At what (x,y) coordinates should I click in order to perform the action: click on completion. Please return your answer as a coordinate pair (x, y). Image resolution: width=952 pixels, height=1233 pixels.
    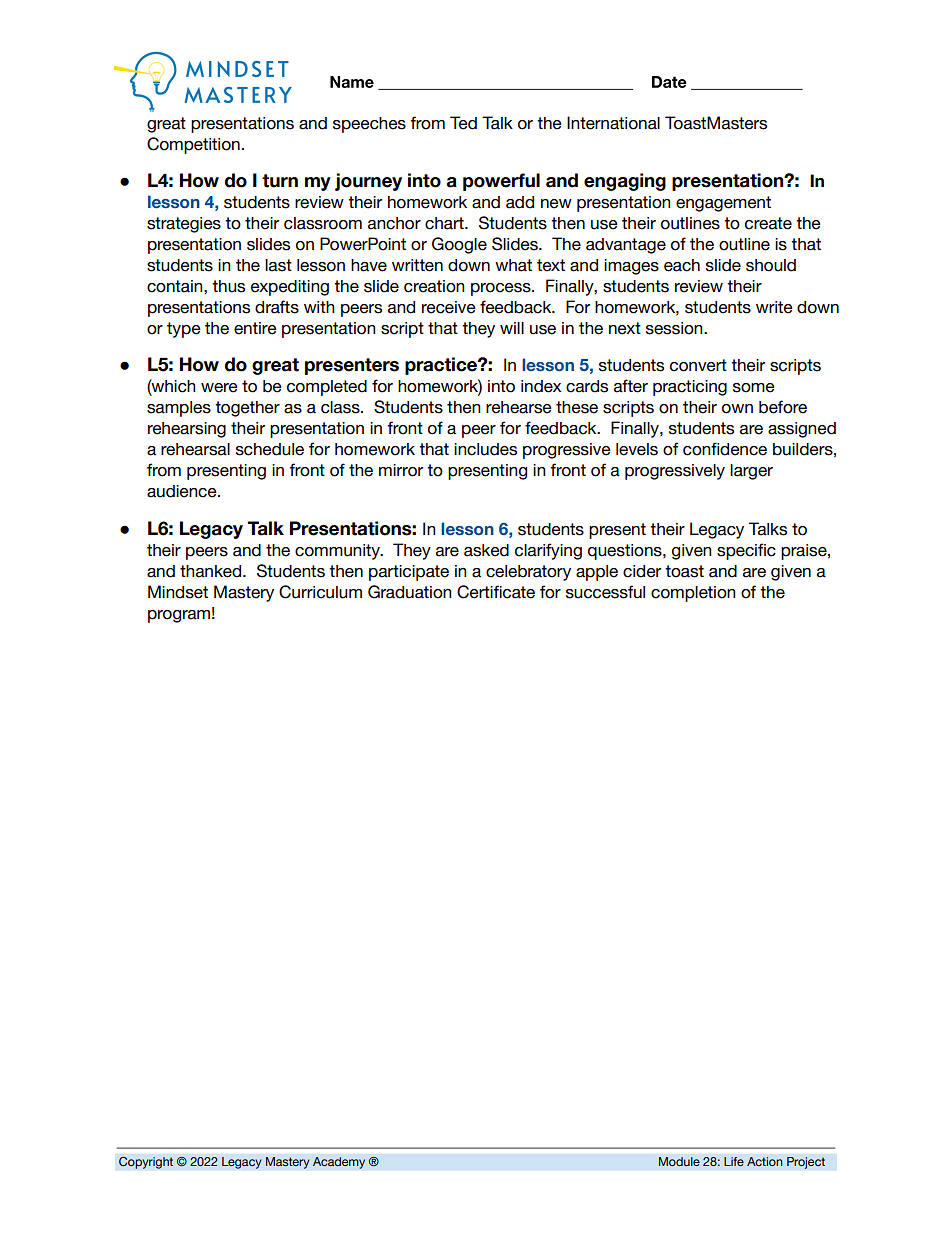
    Looking at the image, I should click on (693, 594).
